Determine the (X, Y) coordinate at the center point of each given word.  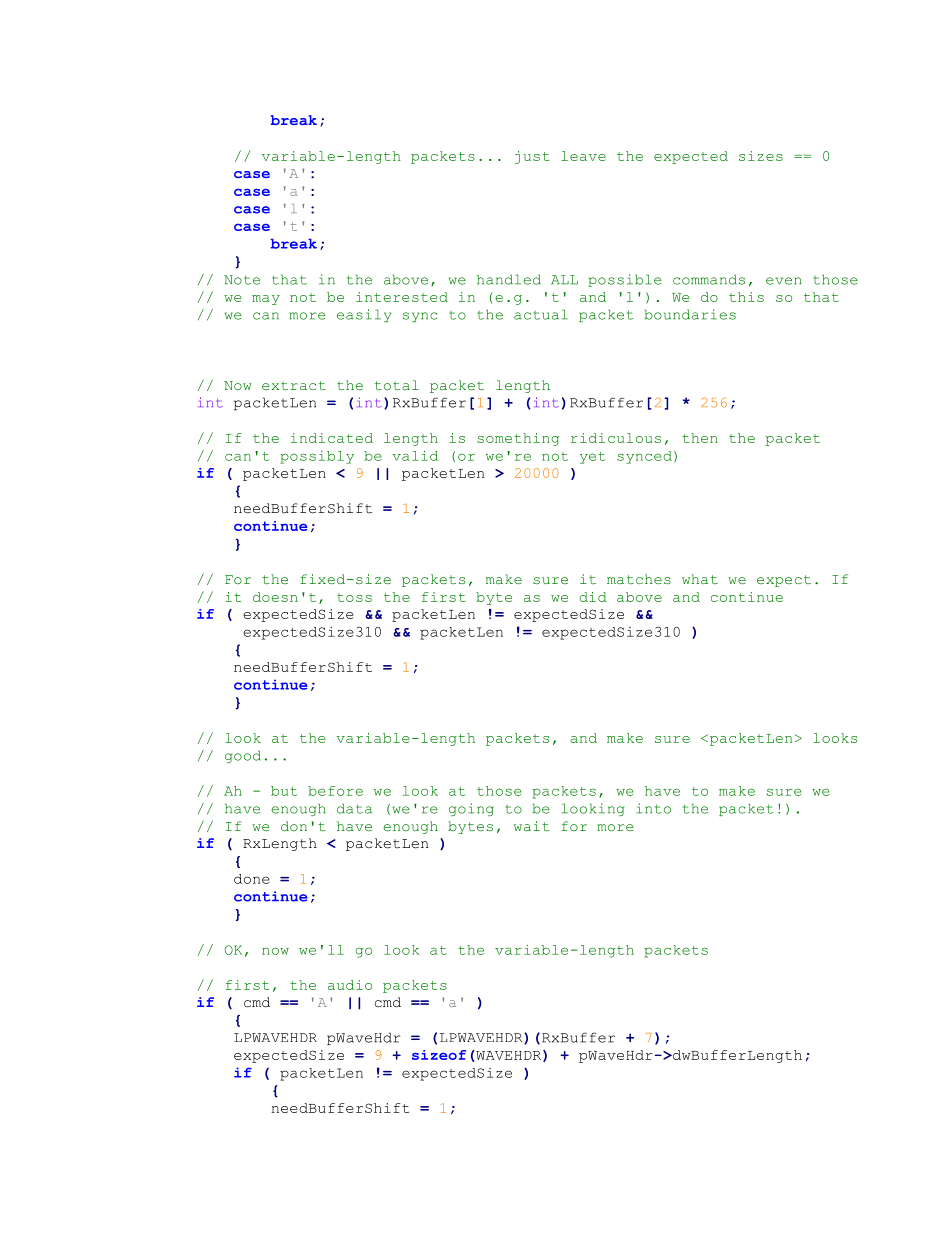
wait (531, 826)
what (700, 579)
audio (350, 985)
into (653, 808)
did (593, 597)
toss (354, 597)
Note (242, 280)
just (532, 157)
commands (709, 279)
